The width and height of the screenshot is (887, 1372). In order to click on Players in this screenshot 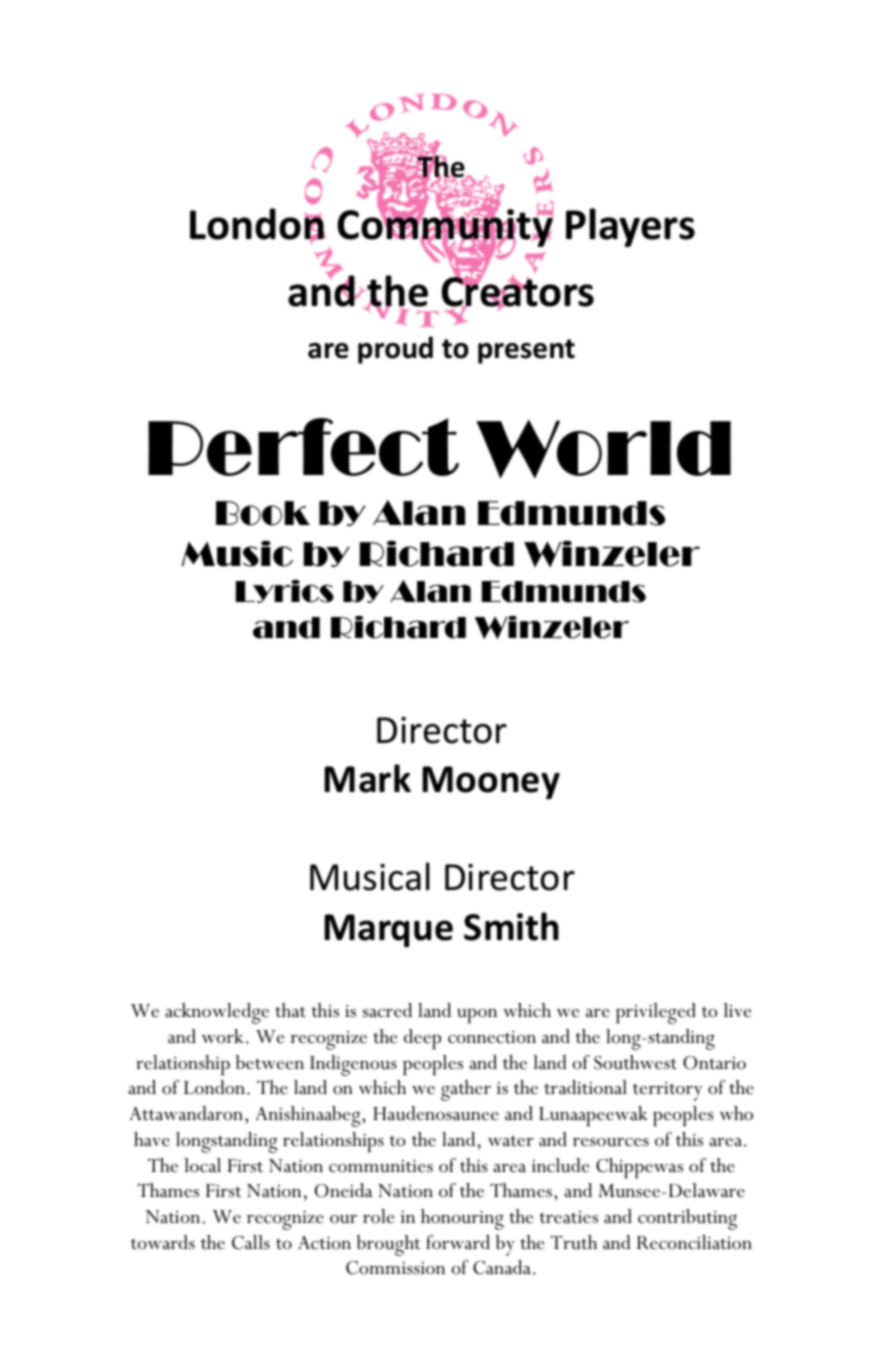, I will do `click(630, 227)`.
